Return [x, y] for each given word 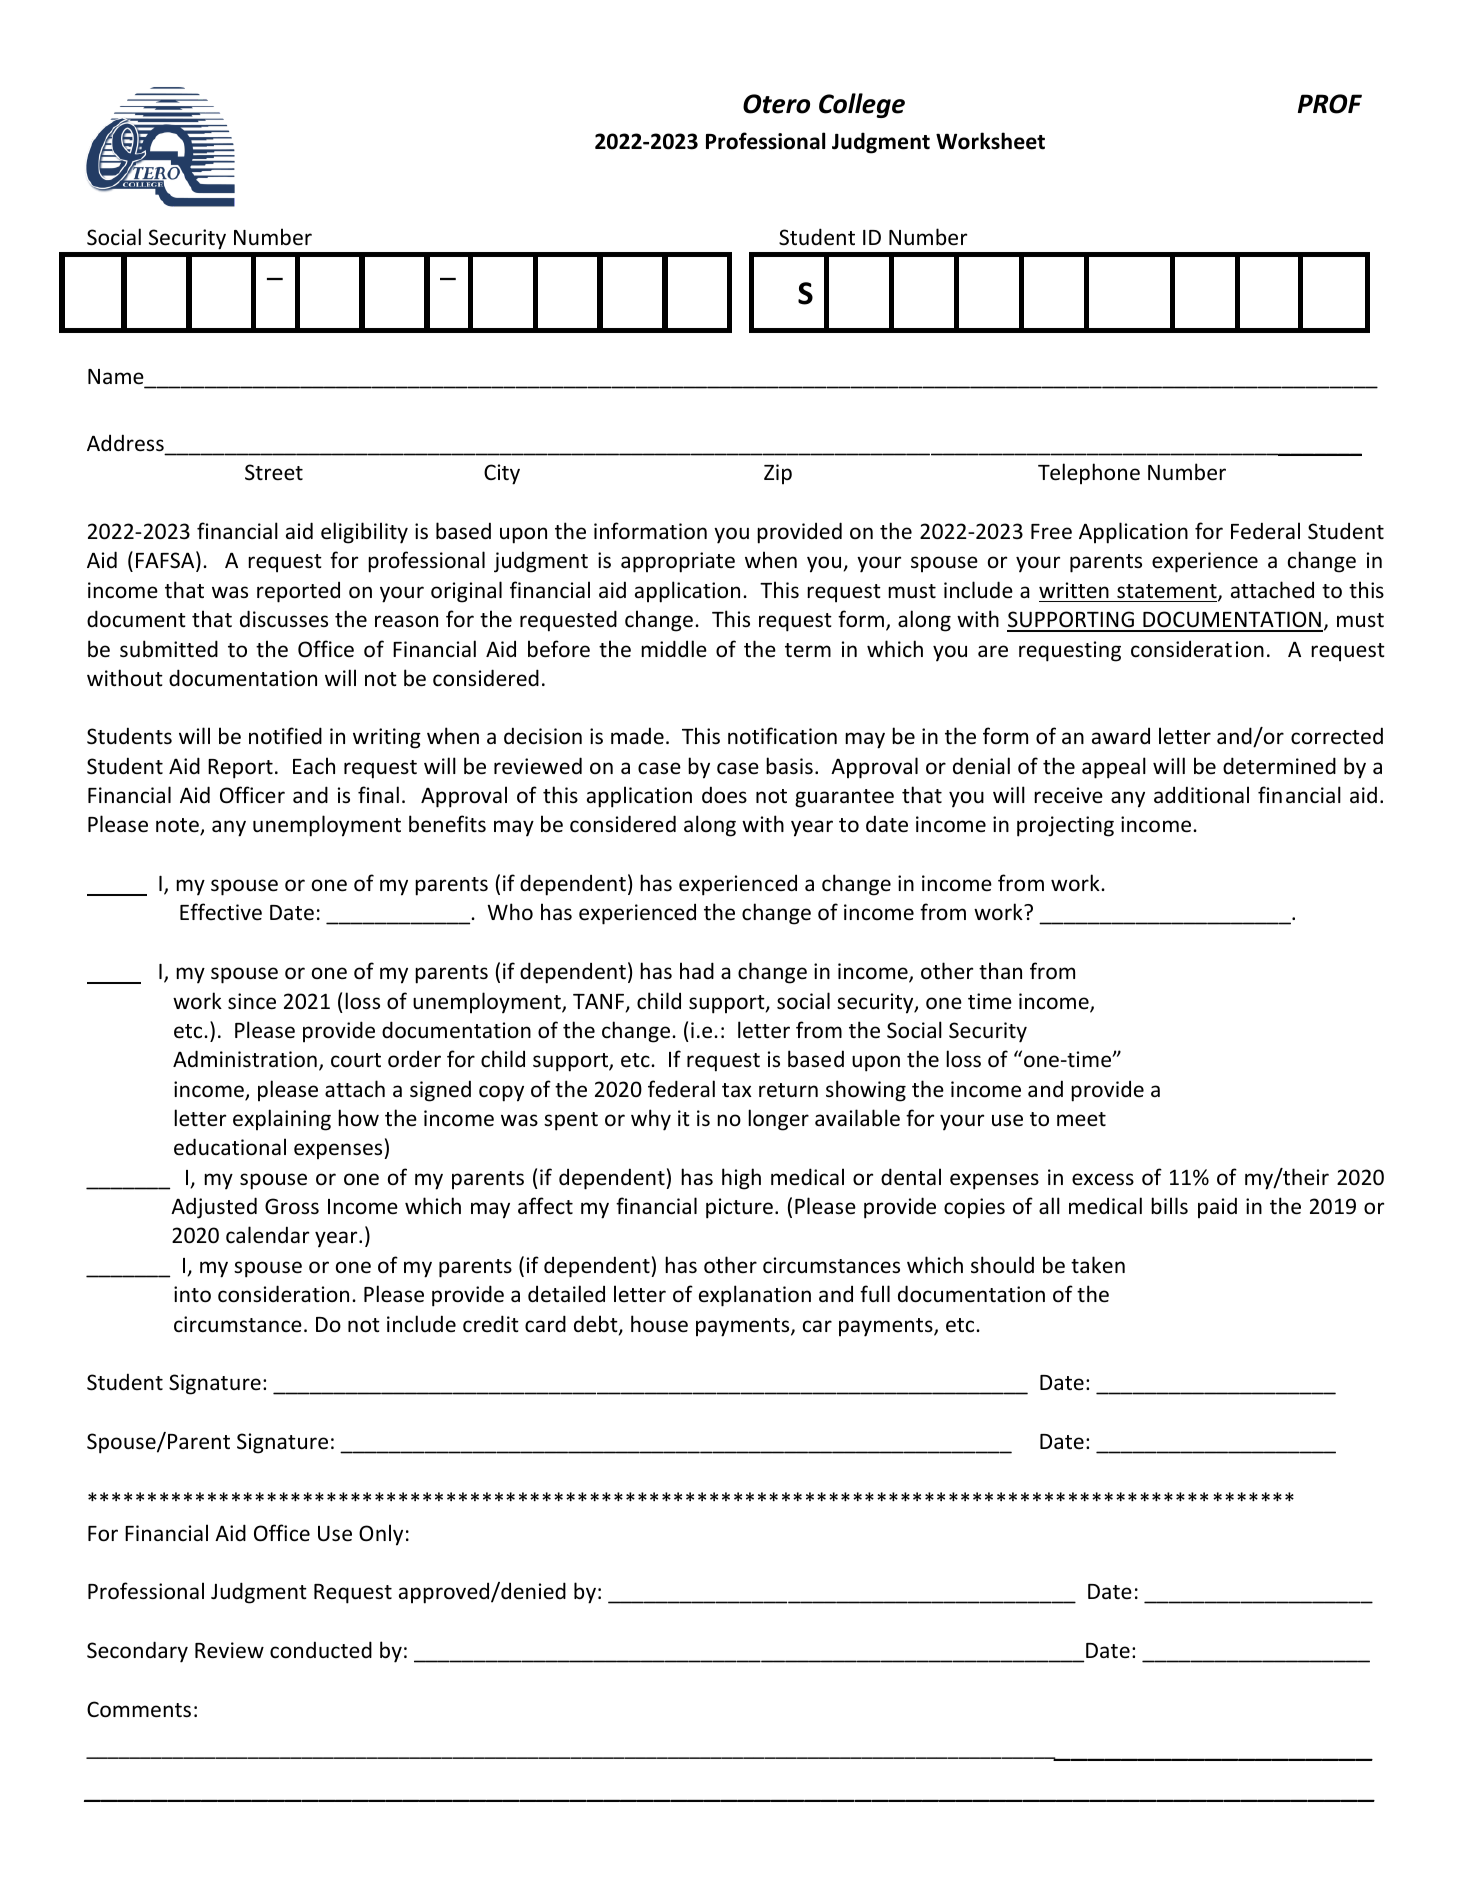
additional [1201, 794]
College [862, 105]
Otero [776, 104]
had [697, 970]
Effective [221, 912]
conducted [321, 1650]
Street [274, 472]
